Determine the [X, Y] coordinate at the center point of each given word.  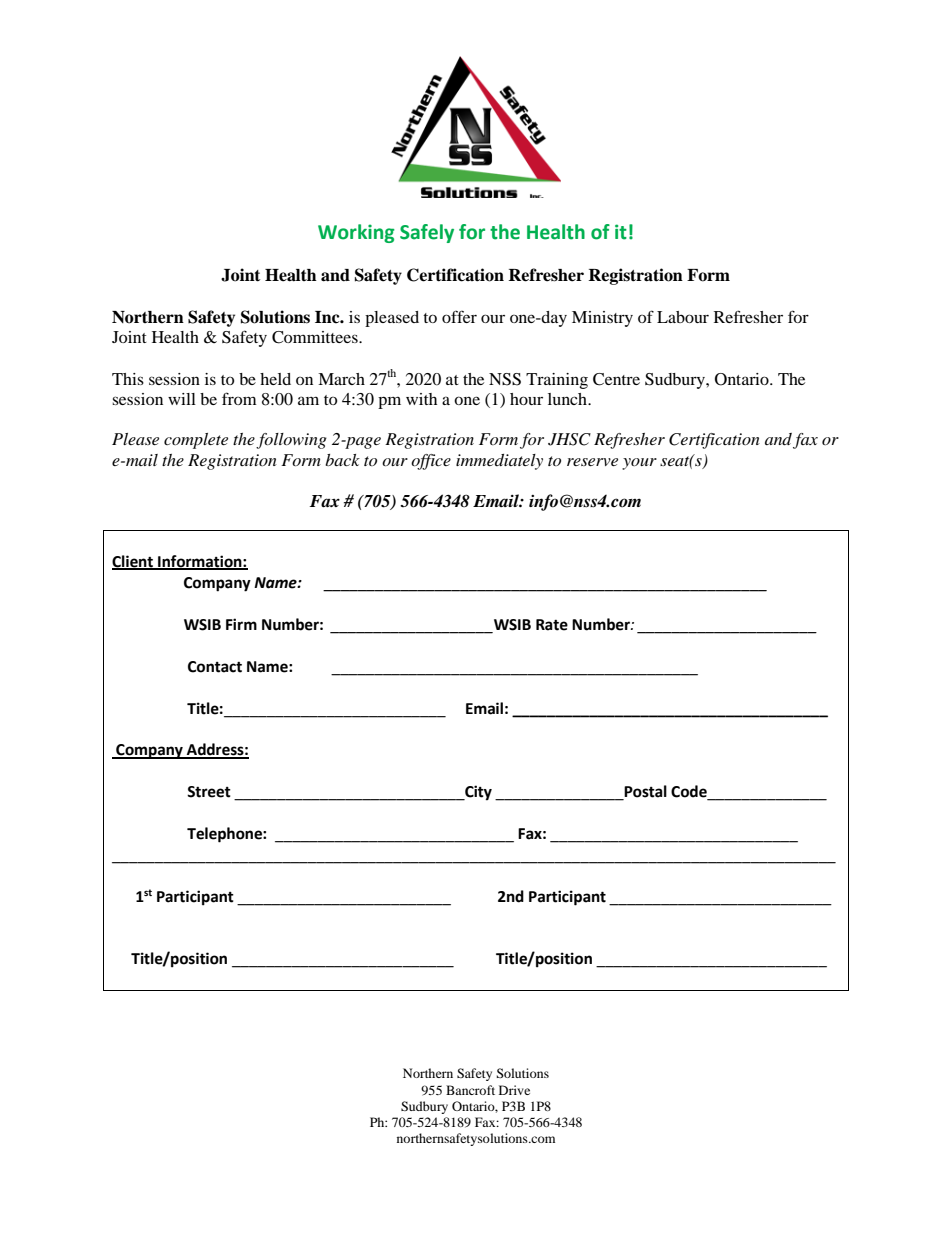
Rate [552, 625]
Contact [215, 667]
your [639, 464]
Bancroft [470, 1090]
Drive [514, 1090]
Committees [316, 337]
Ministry [602, 319]
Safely [427, 233]
